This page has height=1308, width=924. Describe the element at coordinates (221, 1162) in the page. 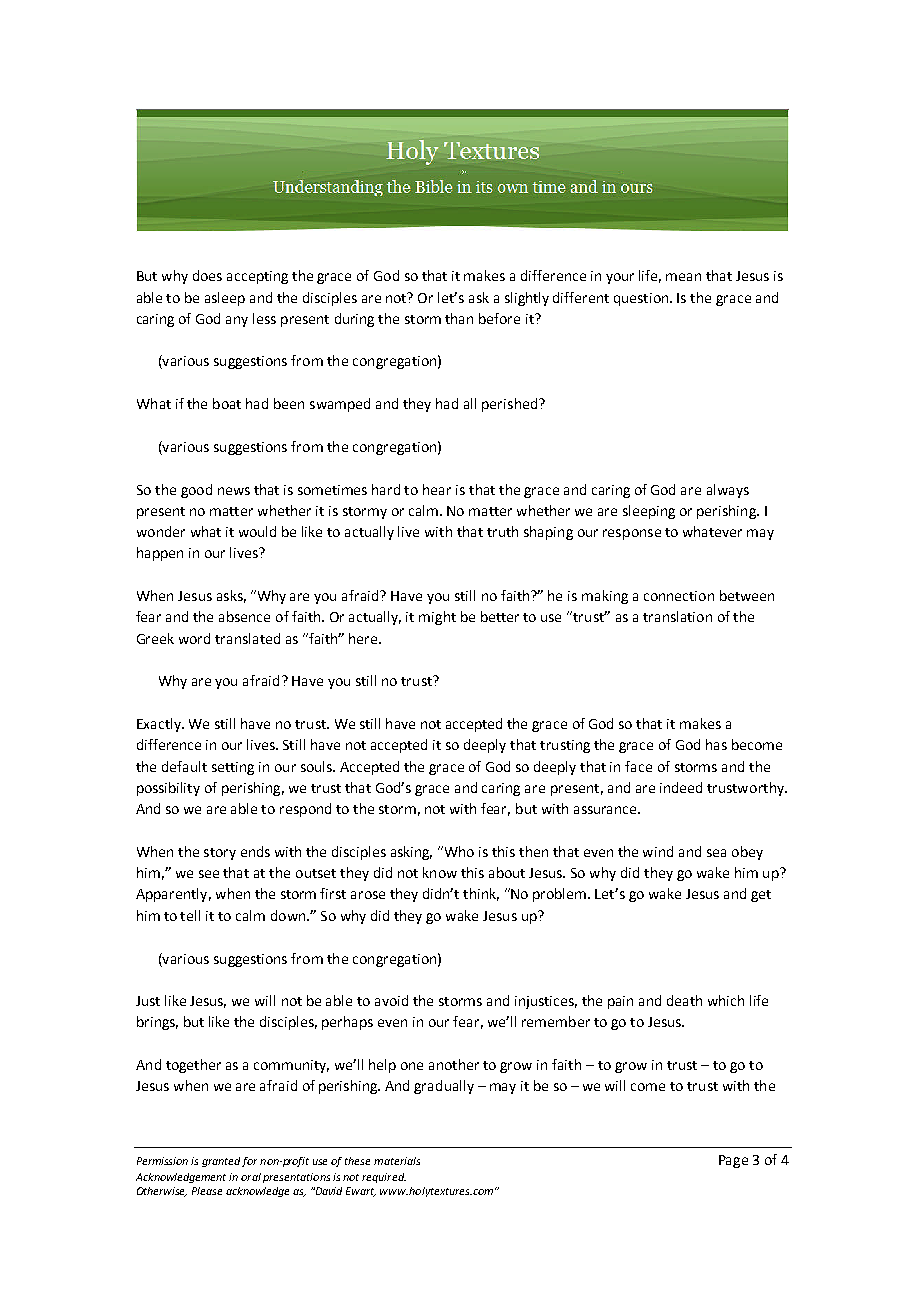

I see `granted` at that location.
